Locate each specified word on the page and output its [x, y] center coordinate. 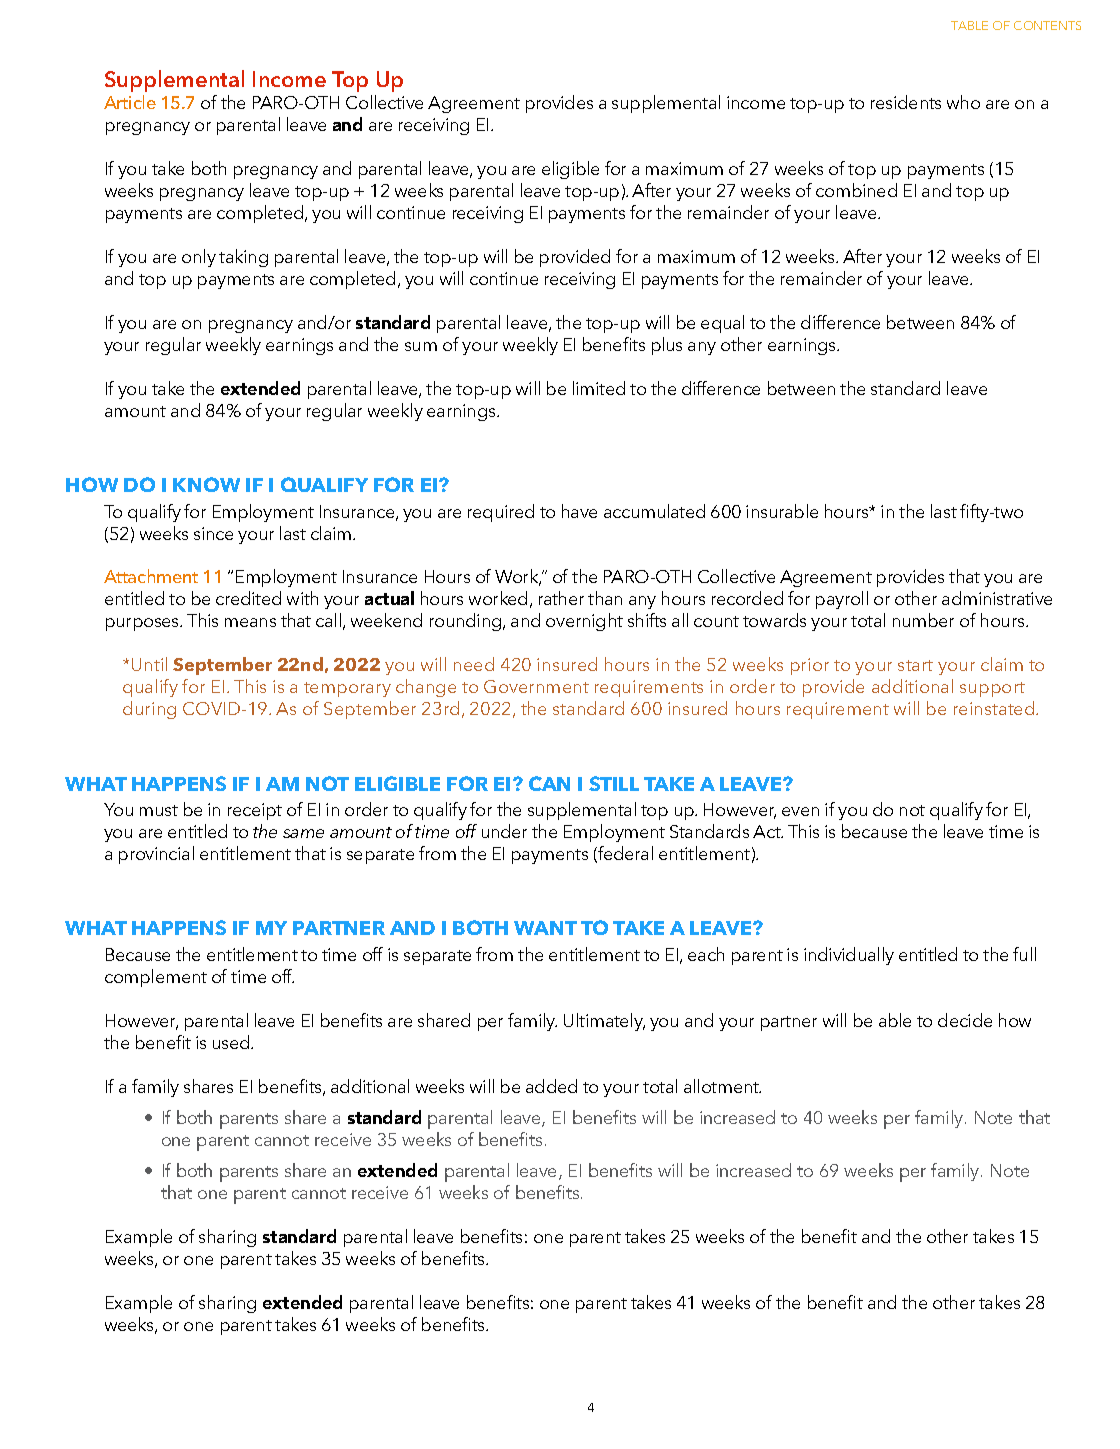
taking [243, 258]
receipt [255, 811]
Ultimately [604, 1022]
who [963, 102]
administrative [997, 598]
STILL [614, 783]
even [800, 811]
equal [722, 324]
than [605, 598]
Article [130, 102]
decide [965, 1020]
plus [667, 346]
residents [906, 102]
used [232, 1042]
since [213, 533]
